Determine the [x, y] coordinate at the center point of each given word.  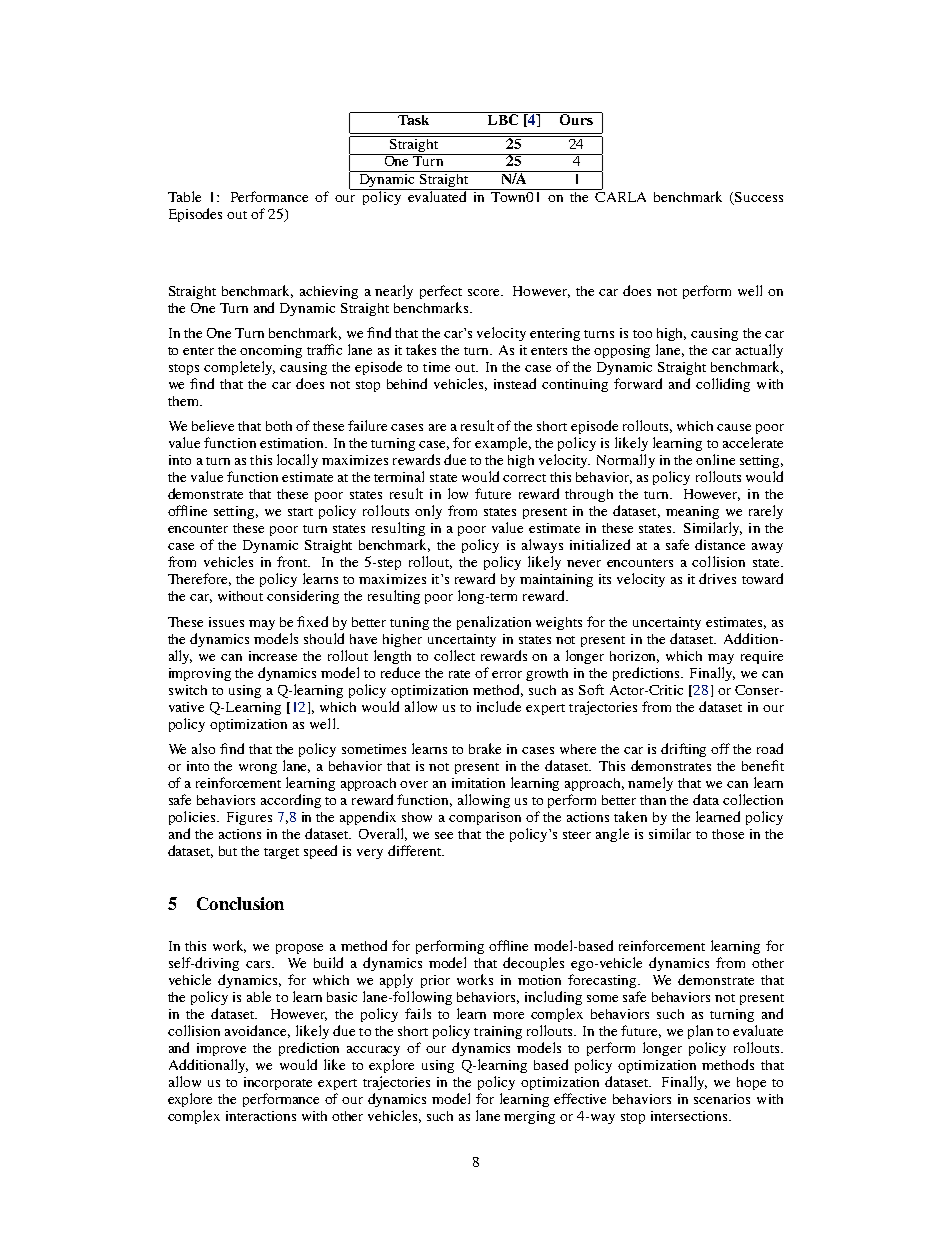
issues [226, 622]
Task [414, 118]
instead [515, 383]
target [281, 853]
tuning [409, 623]
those [728, 834]
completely [239, 368]
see [444, 835]
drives [717, 578]
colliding [723, 385]
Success [758, 198]
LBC [503, 118]
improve [221, 1049]
